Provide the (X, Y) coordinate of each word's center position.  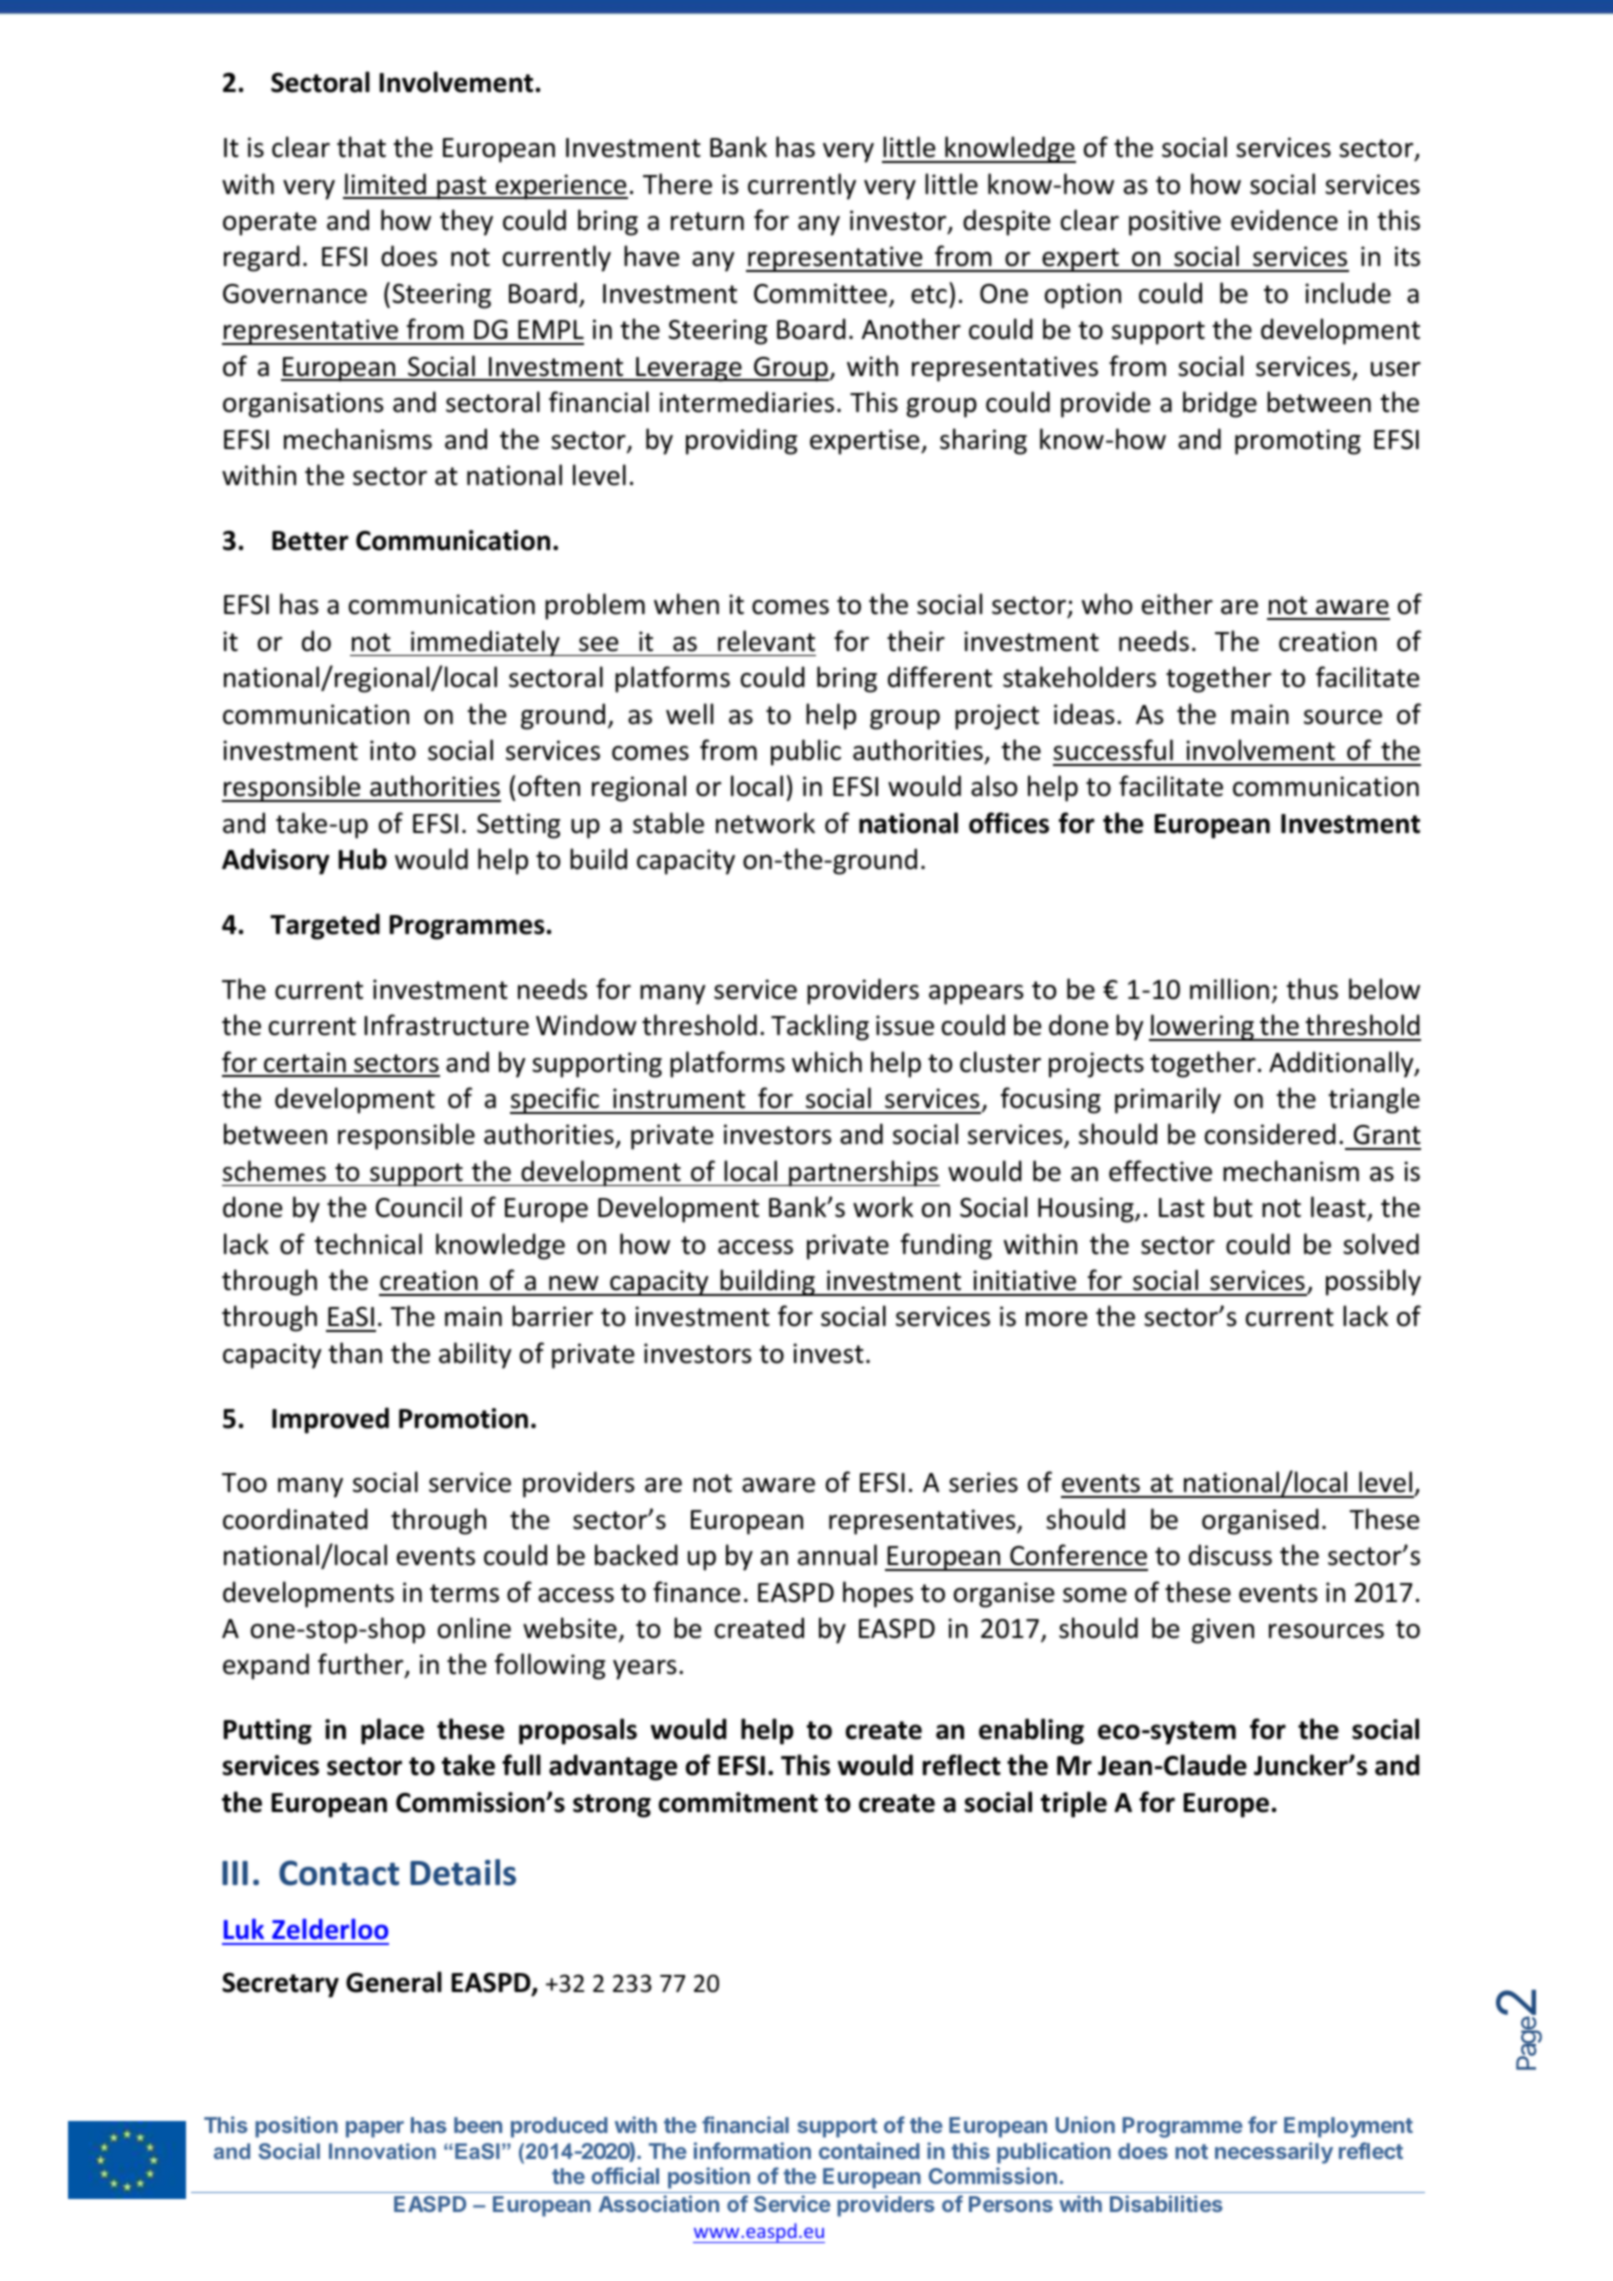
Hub (363, 859)
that (361, 147)
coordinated (295, 1519)
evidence (1284, 220)
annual (837, 1555)
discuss (1230, 1555)
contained (869, 2150)
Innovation (382, 2151)
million (1229, 989)
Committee (820, 293)
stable (668, 823)
